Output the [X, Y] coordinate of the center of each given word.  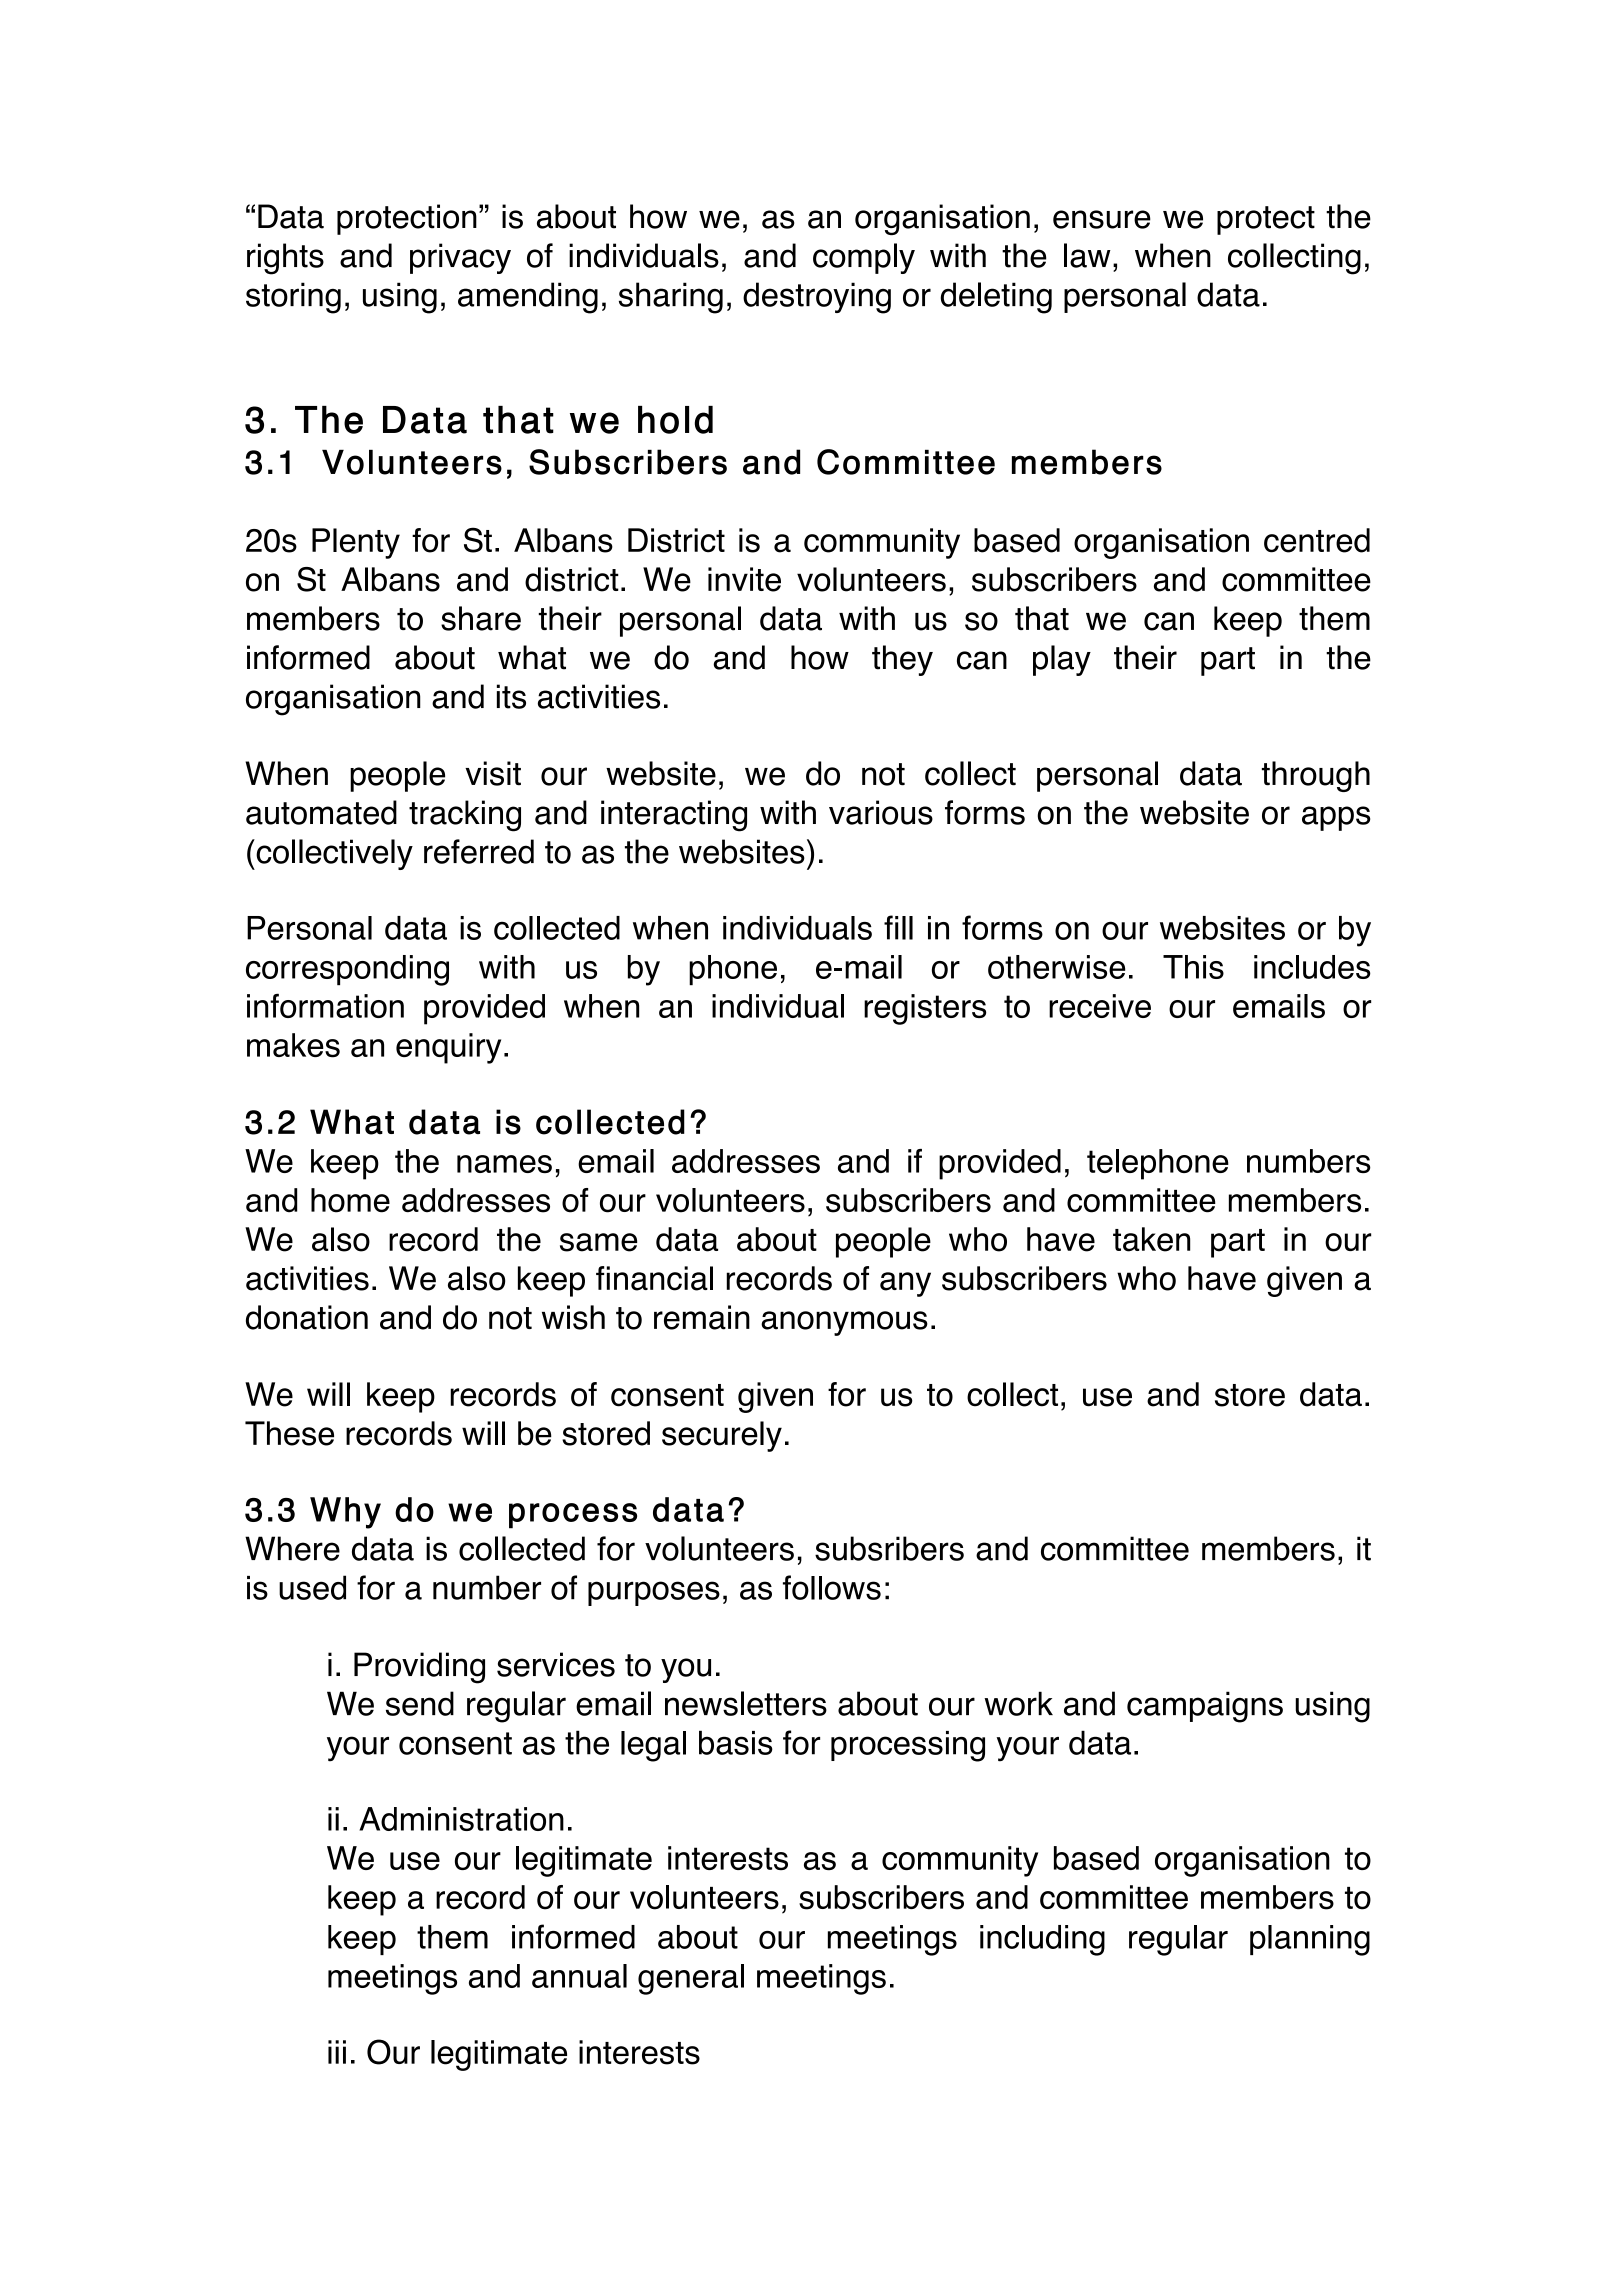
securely [722, 1436]
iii [337, 2052]
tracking [465, 816]
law [1087, 255]
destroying [817, 298]
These [289, 1433]
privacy [460, 258]
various [881, 812]
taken [1151, 1239]
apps [1336, 818]
